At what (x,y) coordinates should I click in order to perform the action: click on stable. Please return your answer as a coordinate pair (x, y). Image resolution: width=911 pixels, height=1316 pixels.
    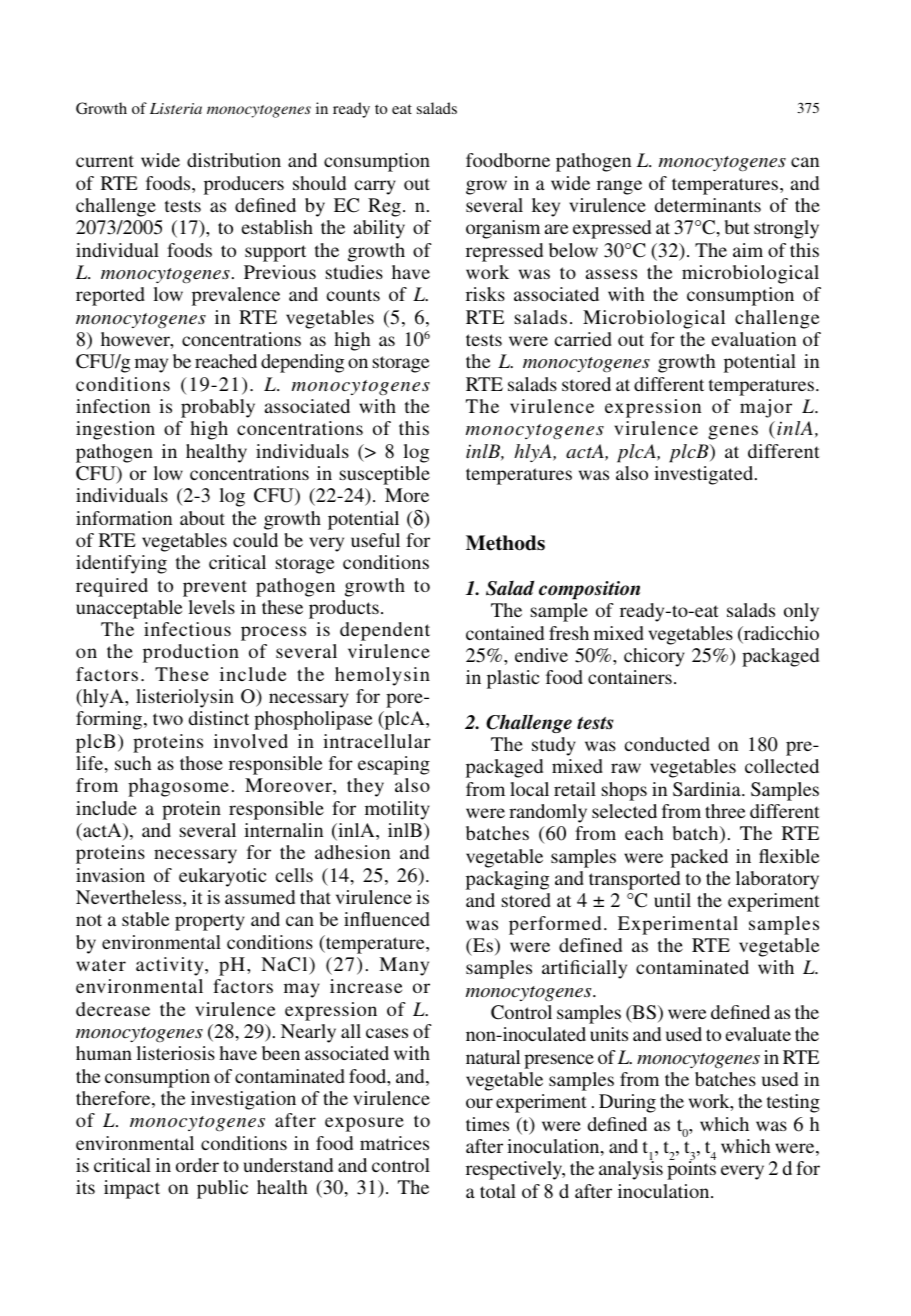
    Looking at the image, I should click on (145, 919).
